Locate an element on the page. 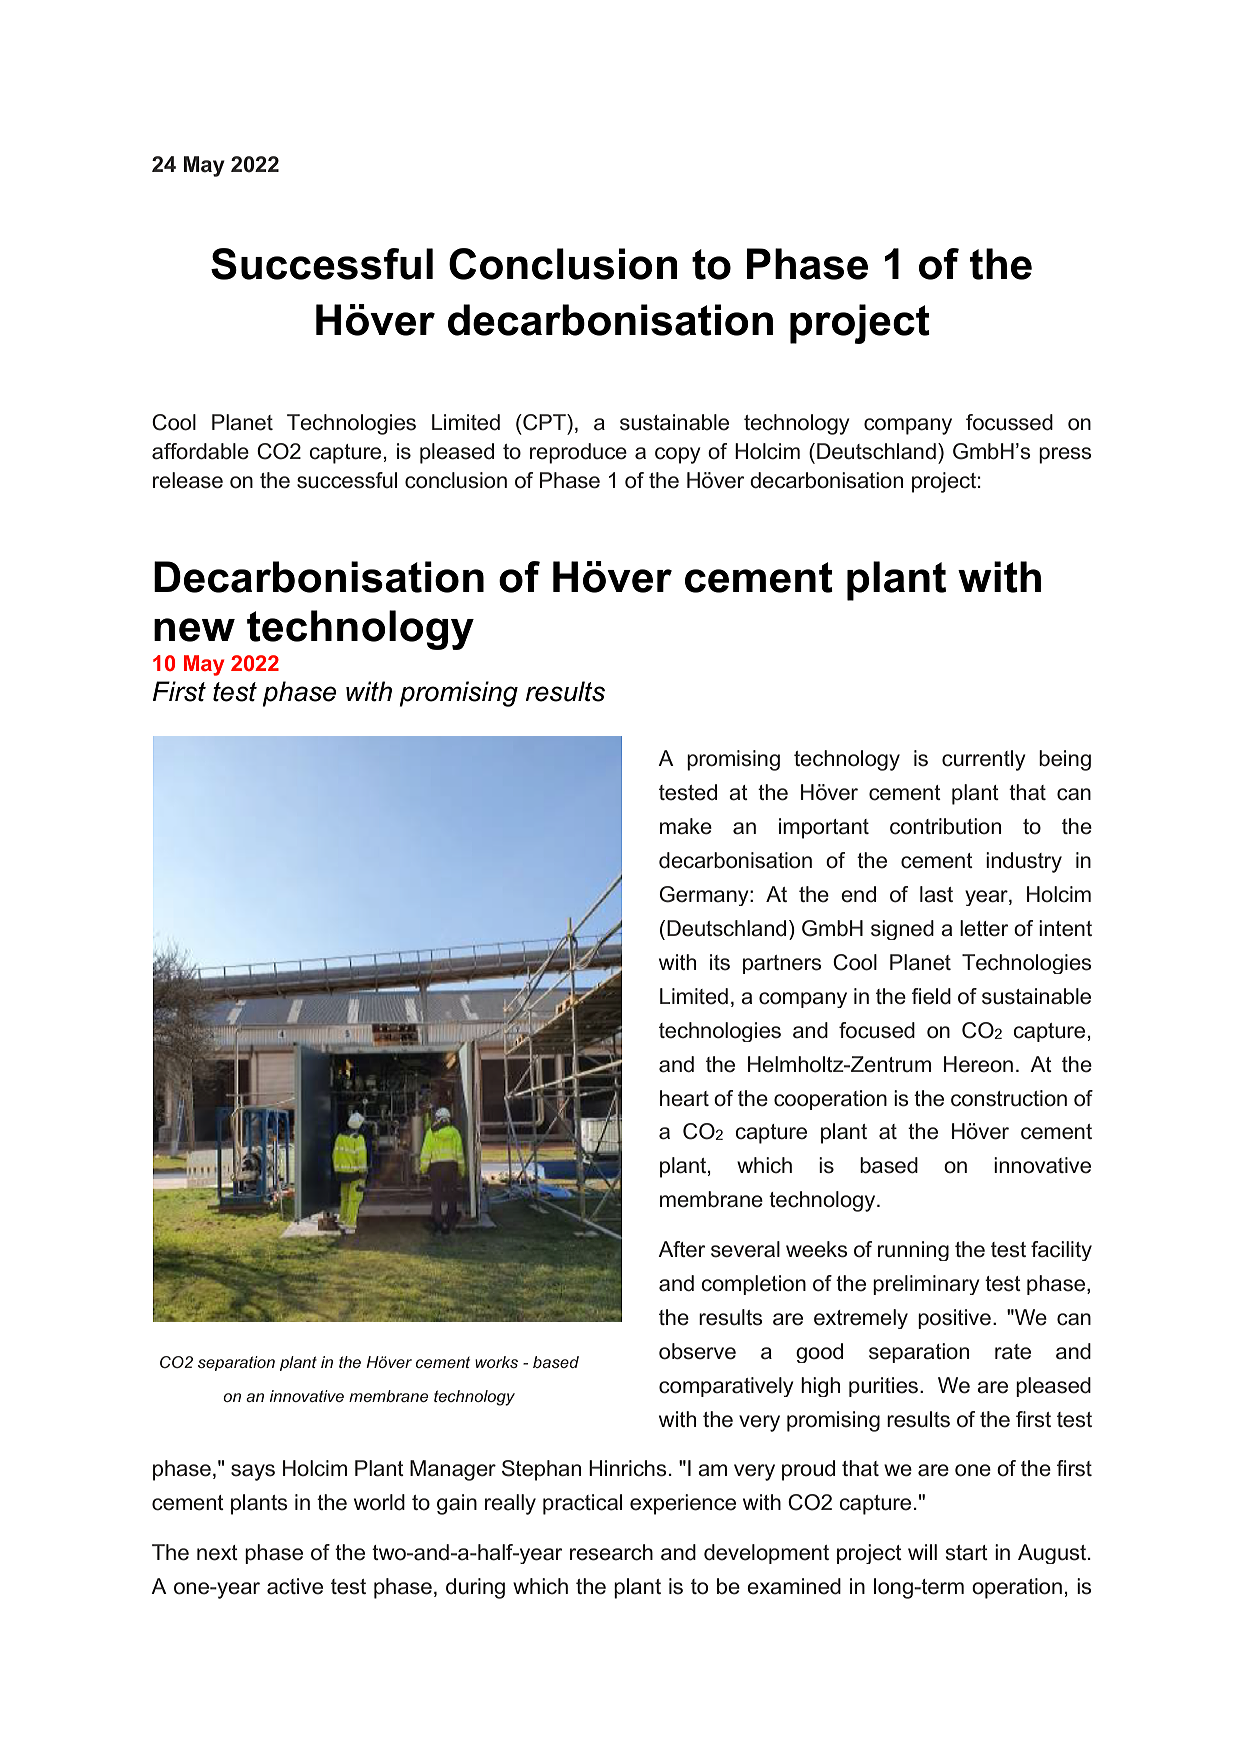 The width and height of the image is (1240, 1753). heart is located at coordinates (684, 1098).
